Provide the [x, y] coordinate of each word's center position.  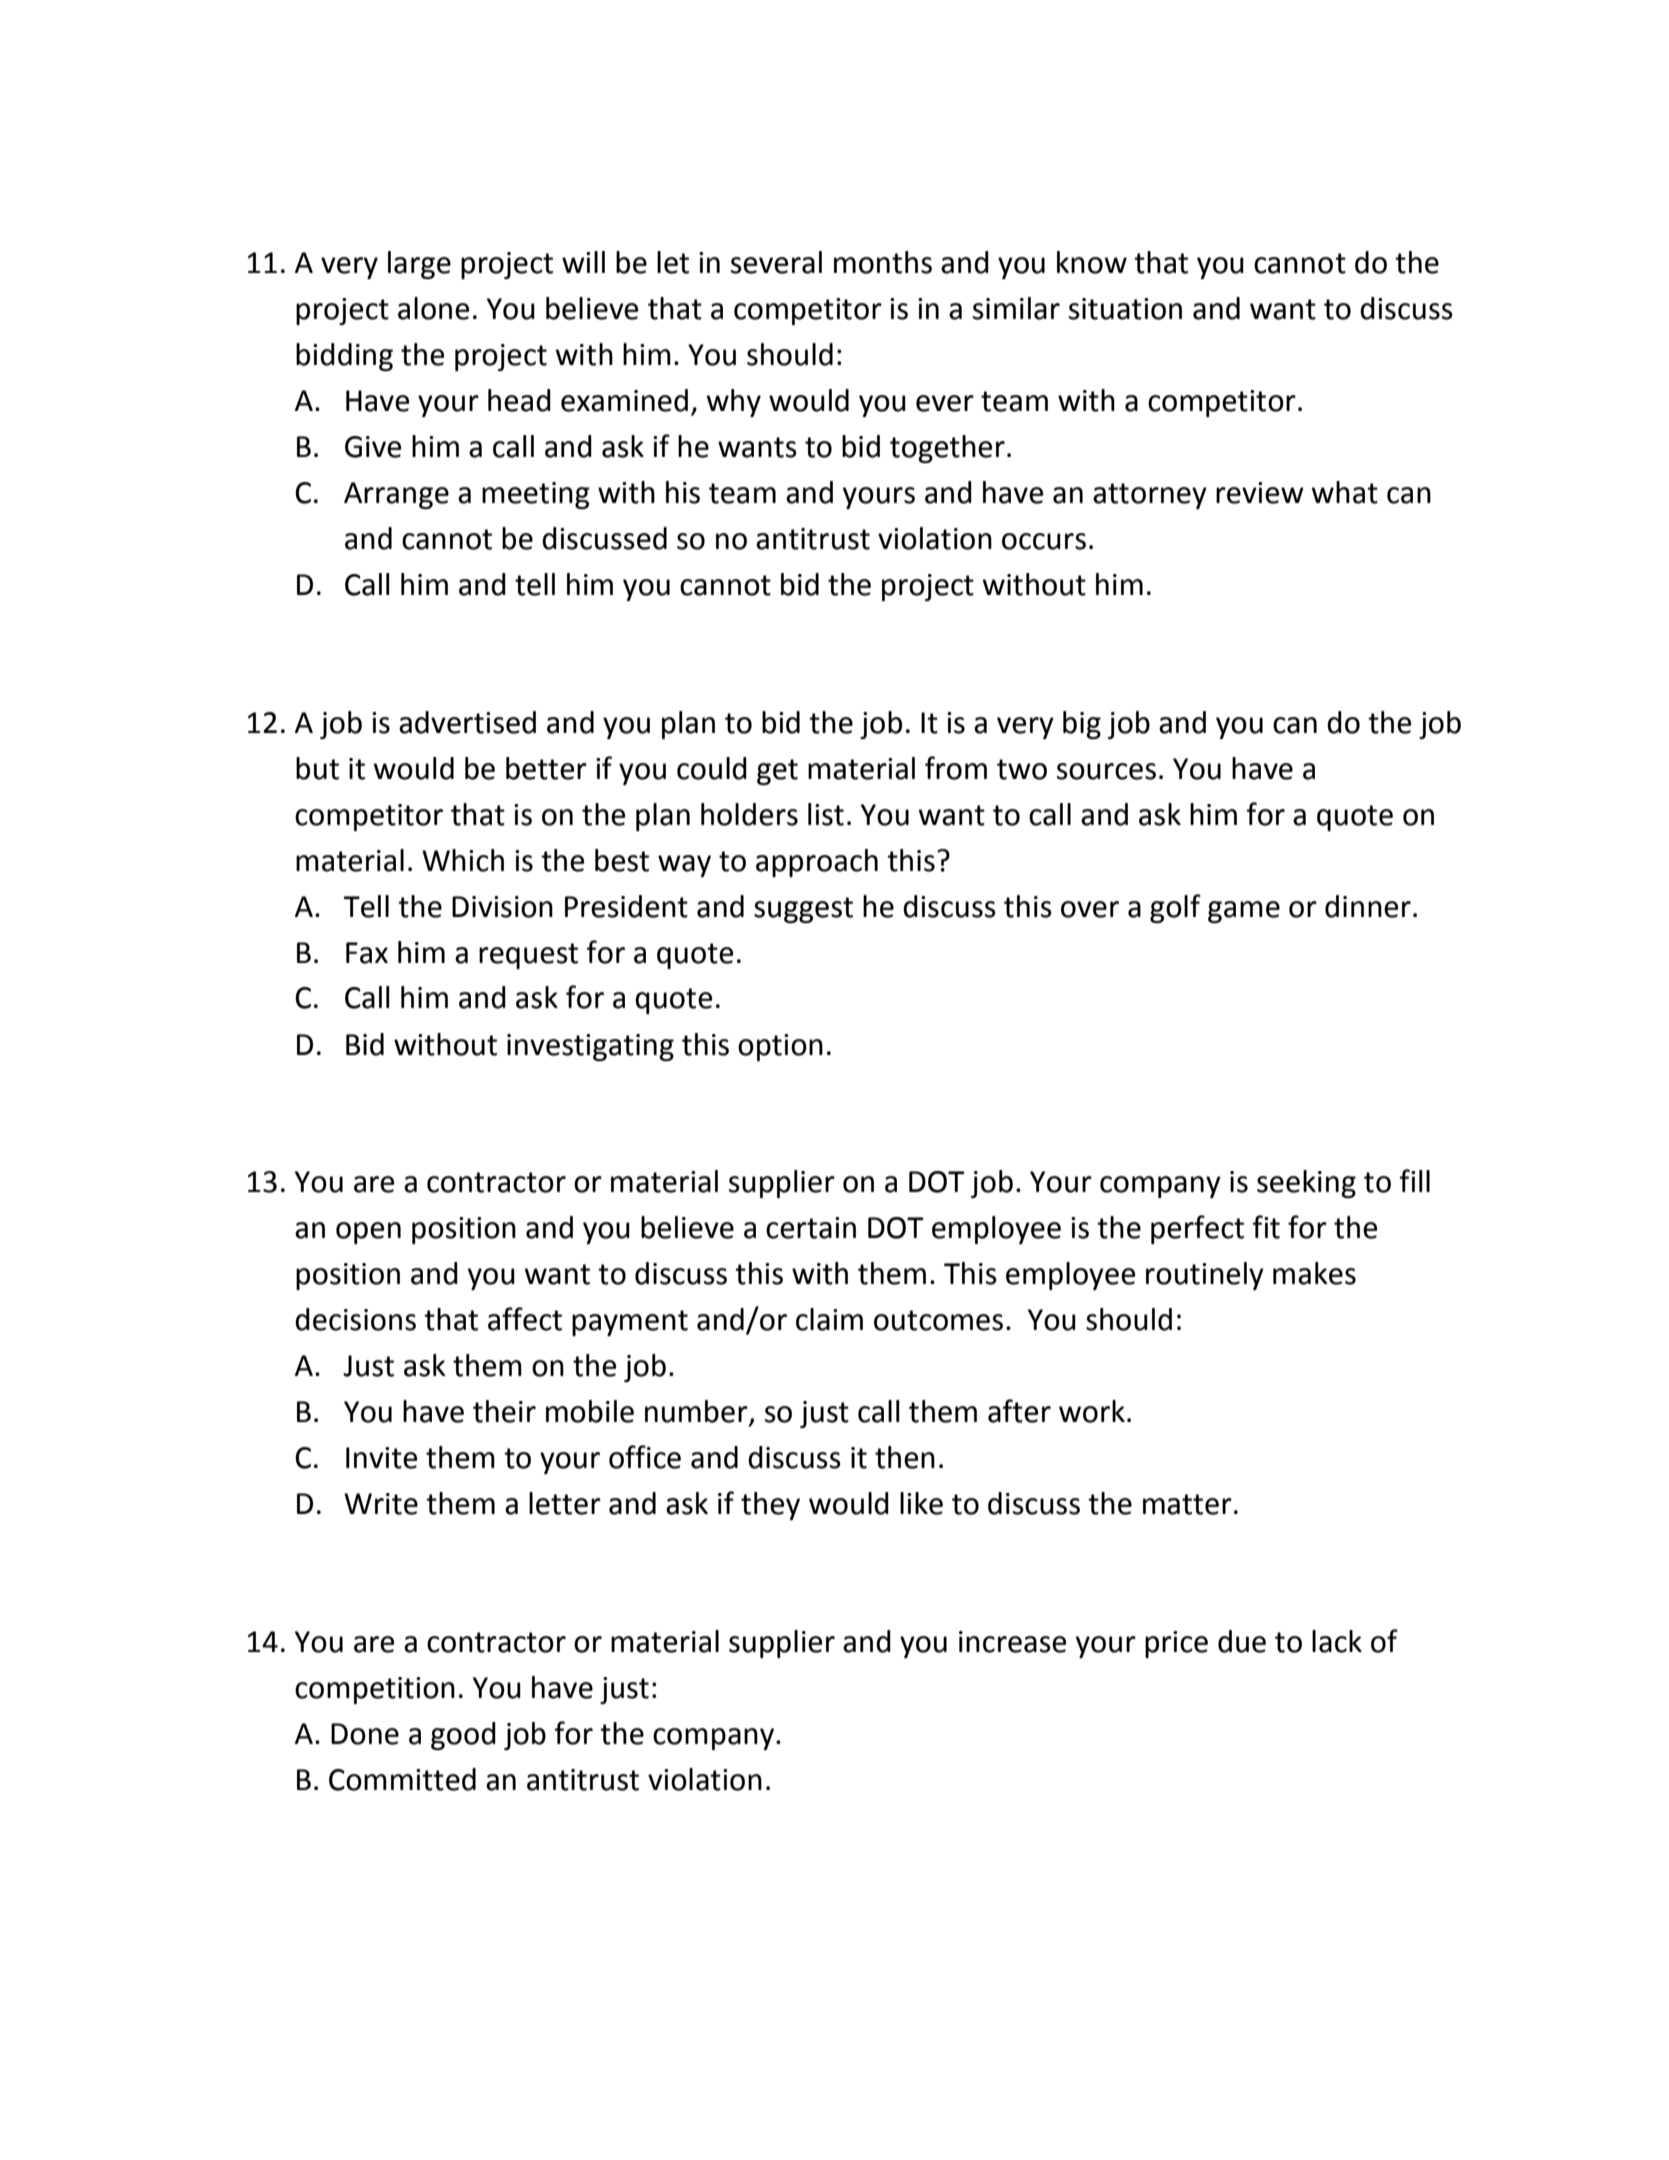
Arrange [396, 495]
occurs [1044, 541]
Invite [381, 1458]
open [368, 1233]
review [1260, 493]
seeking [1306, 1184]
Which [463, 860]
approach [817, 863]
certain [811, 1228]
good [463, 1736]
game [1244, 912]
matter [1187, 1504]
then [905, 1457]
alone [433, 308]
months [883, 262]
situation [1125, 309]
